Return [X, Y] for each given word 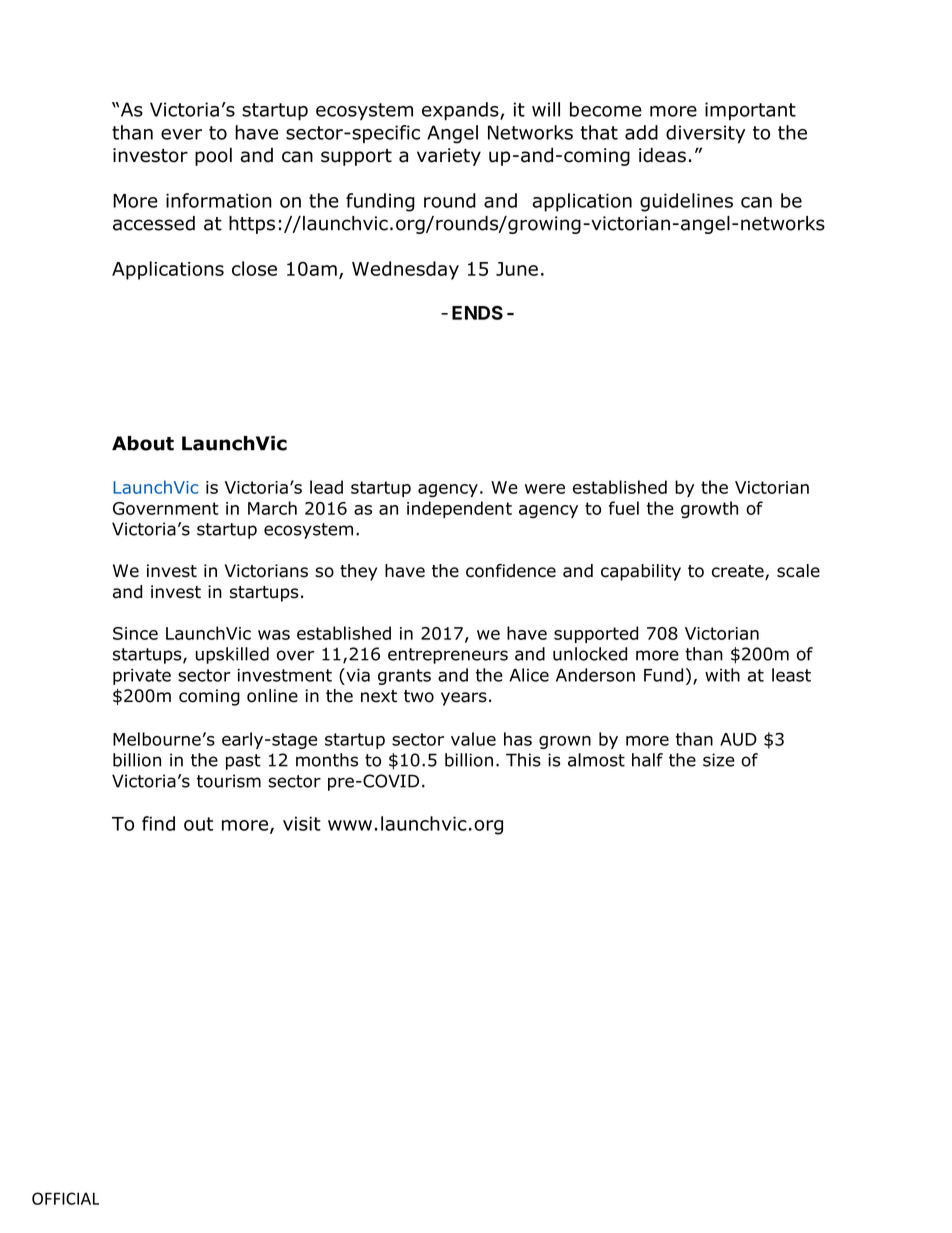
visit [302, 823]
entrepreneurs [448, 656]
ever [181, 134]
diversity [705, 134]
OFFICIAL [65, 1198]
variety [449, 157]
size [719, 760]
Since [135, 633]
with [722, 675]
